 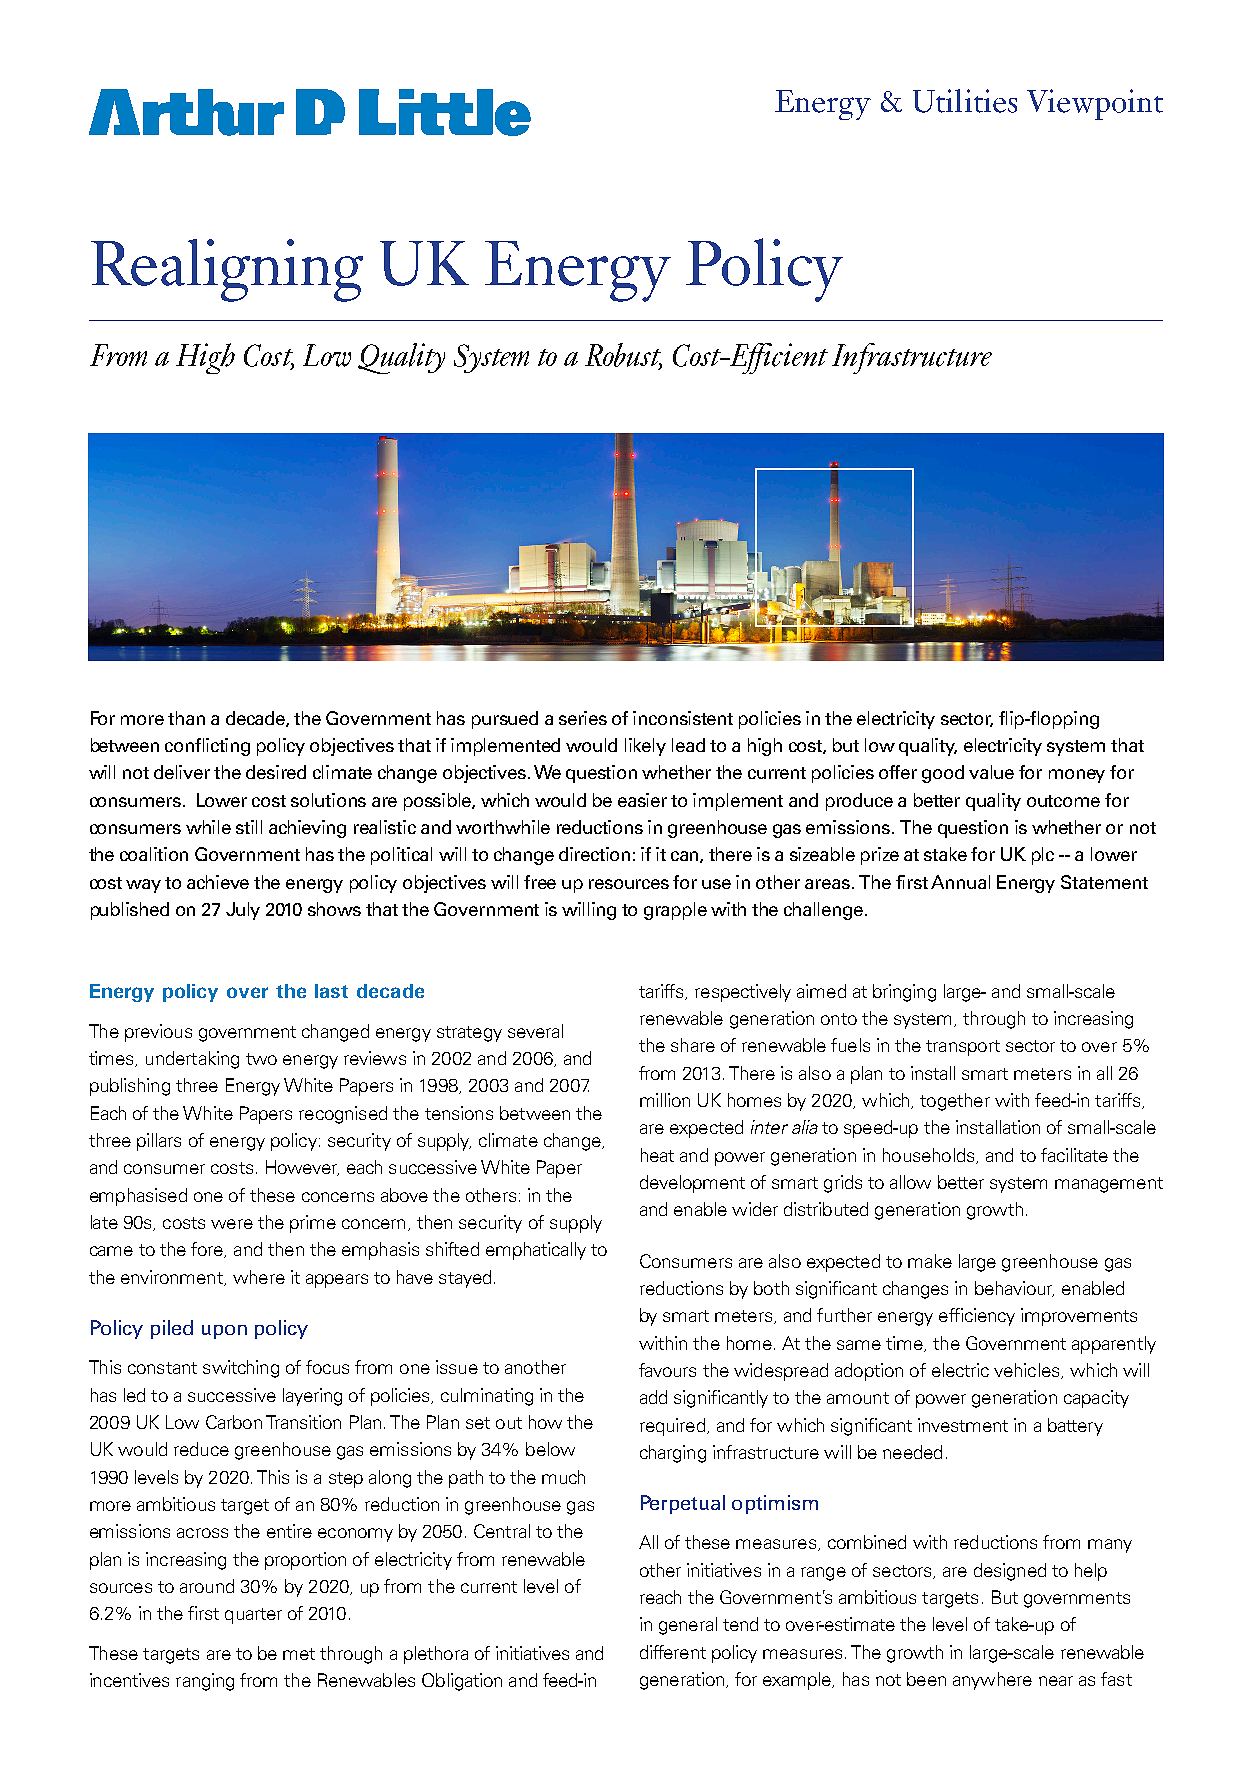 I want to click on different, so click(x=673, y=1652).
